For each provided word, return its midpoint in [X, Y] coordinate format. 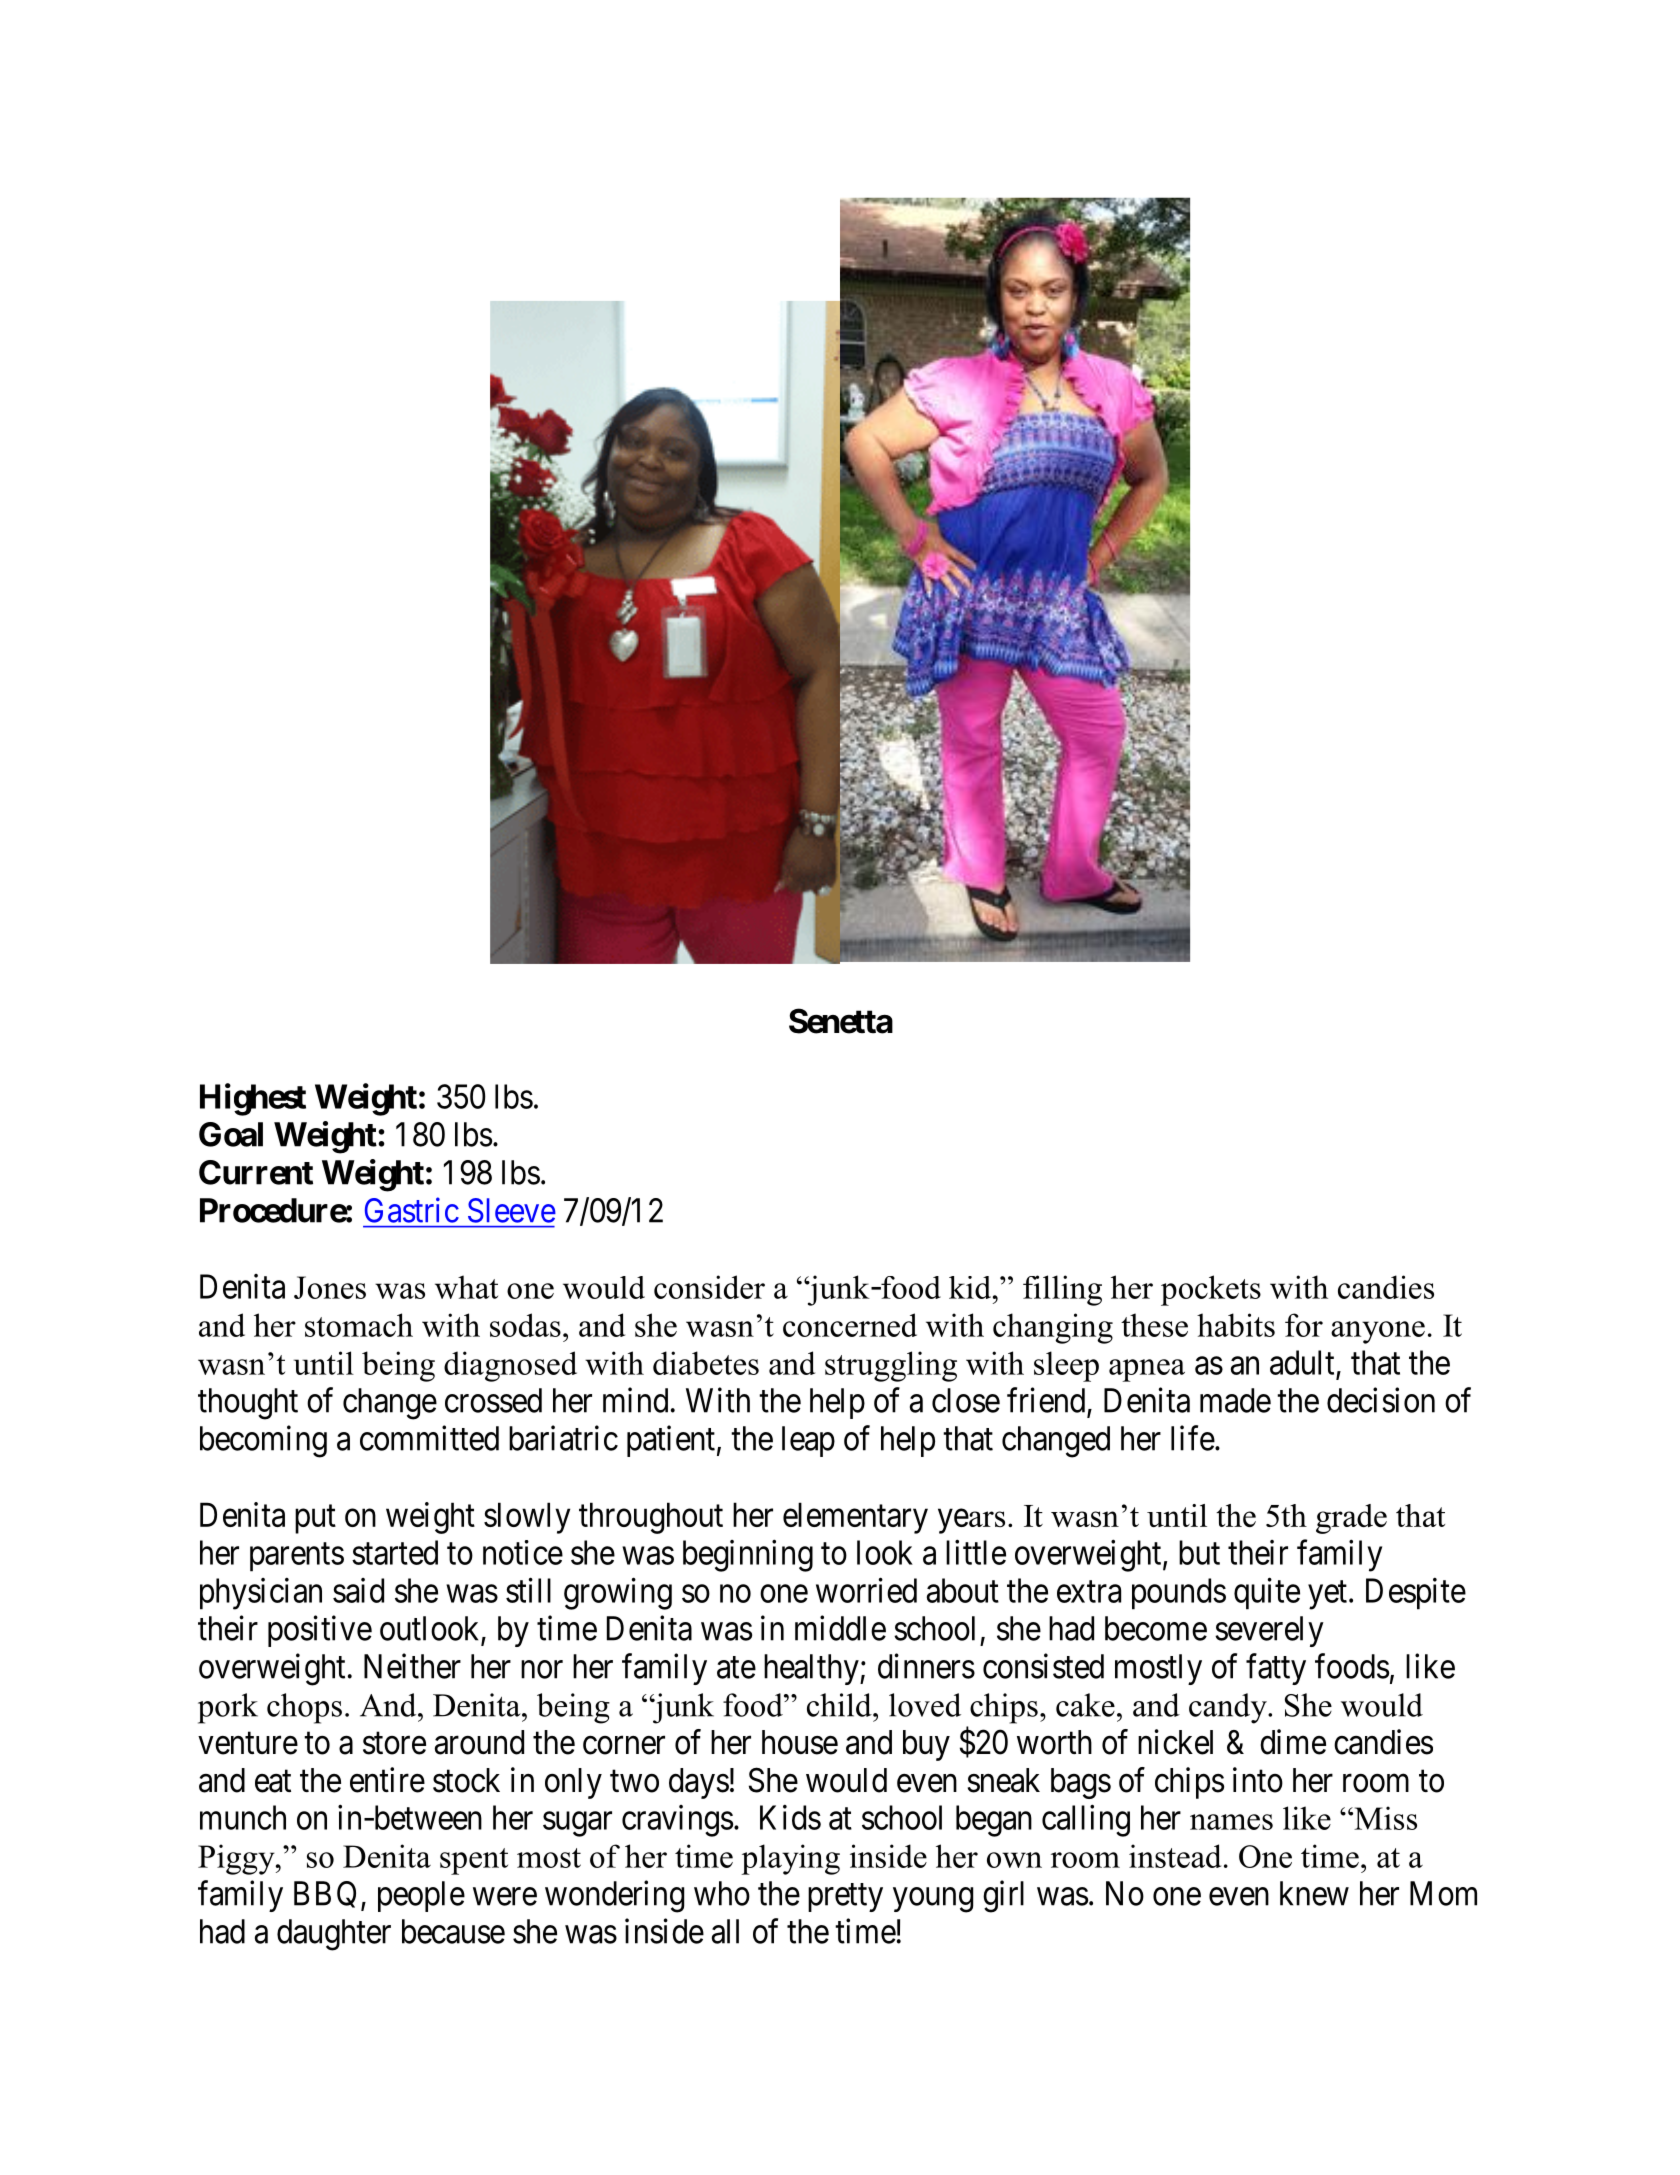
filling [1062, 1290]
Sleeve [512, 1210]
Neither [412, 1666]
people [421, 1896]
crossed [493, 1400]
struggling [891, 1366]
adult [1302, 1362]
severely [1269, 1631]
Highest [253, 1099]
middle [840, 1628]
